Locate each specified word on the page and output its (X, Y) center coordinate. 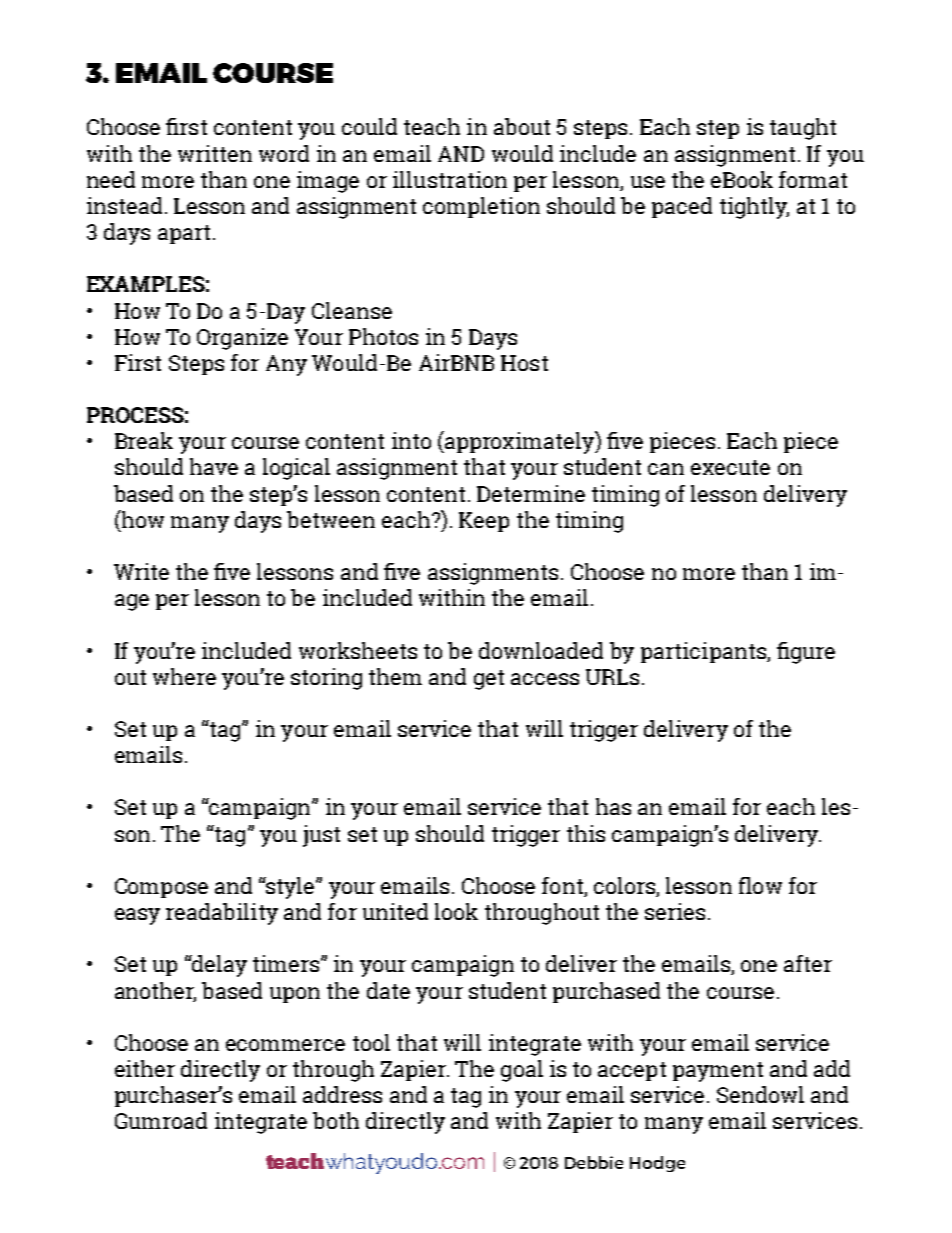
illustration (450, 179)
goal (522, 1071)
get (489, 680)
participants (704, 652)
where (184, 676)
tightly (754, 208)
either (145, 1068)
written (215, 153)
